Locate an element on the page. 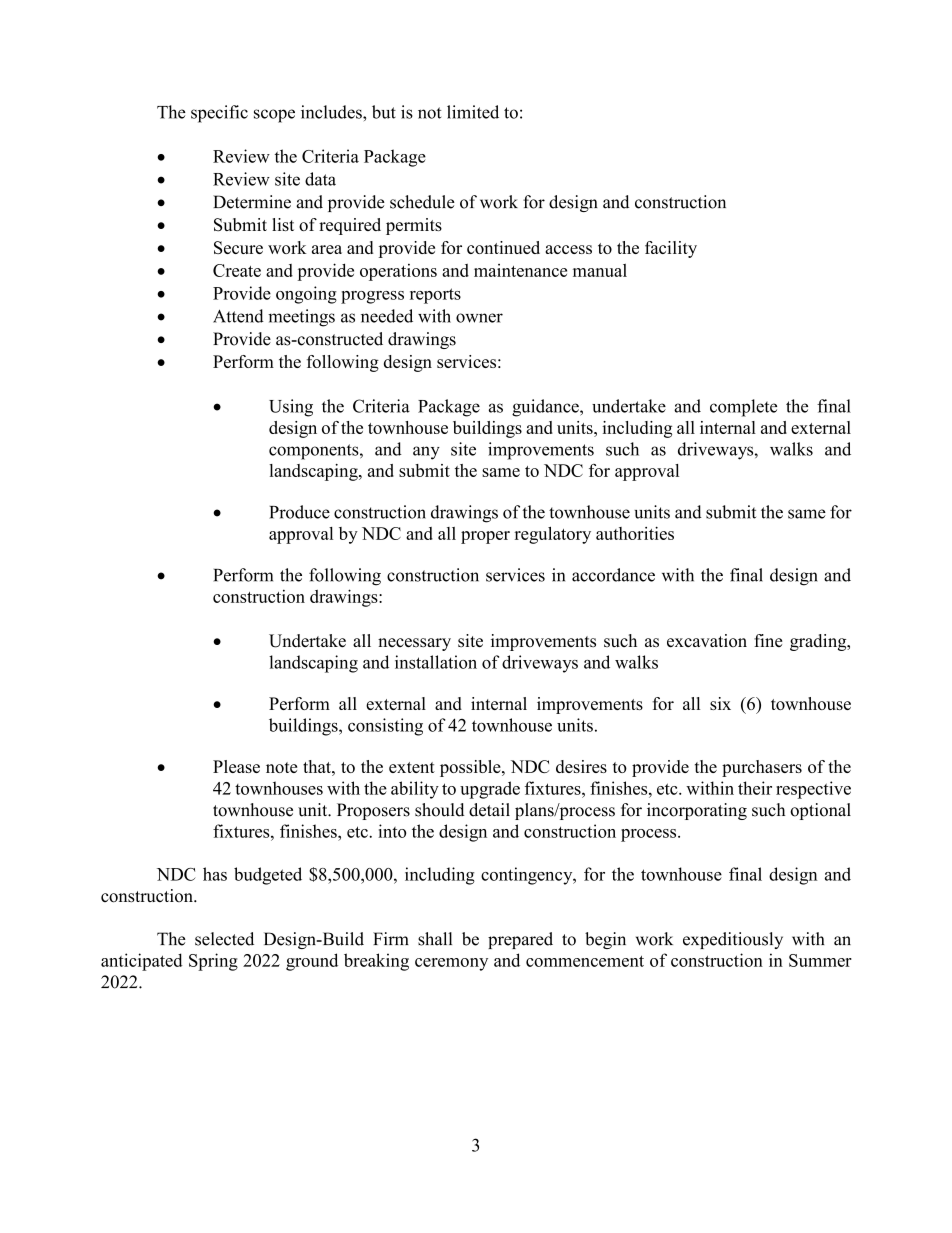  possible is located at coordinates (471, 768).
